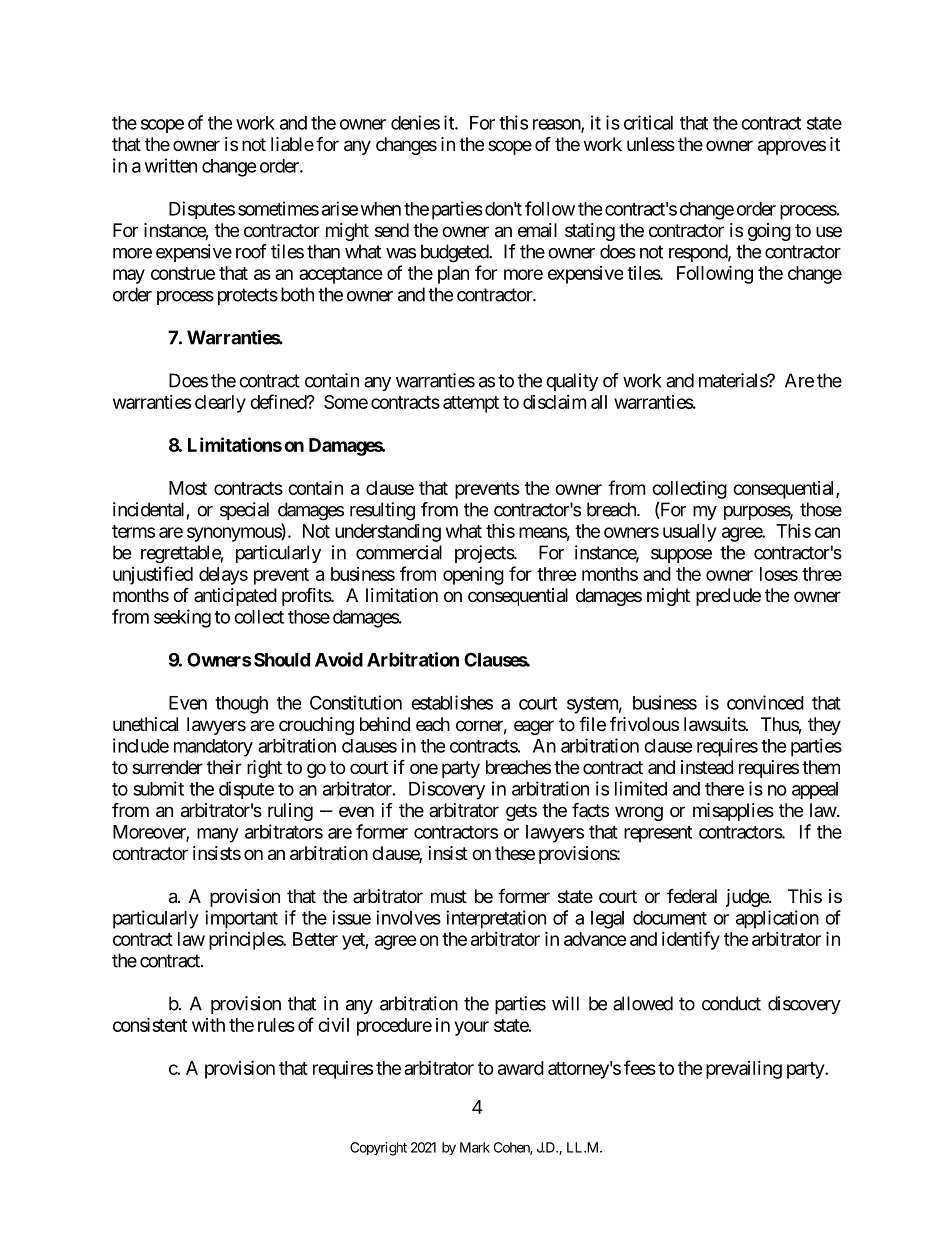 Image resolution: width=952 pixels, height=1233 pixels. I want to click on prevailing, so click(744, 1070).
